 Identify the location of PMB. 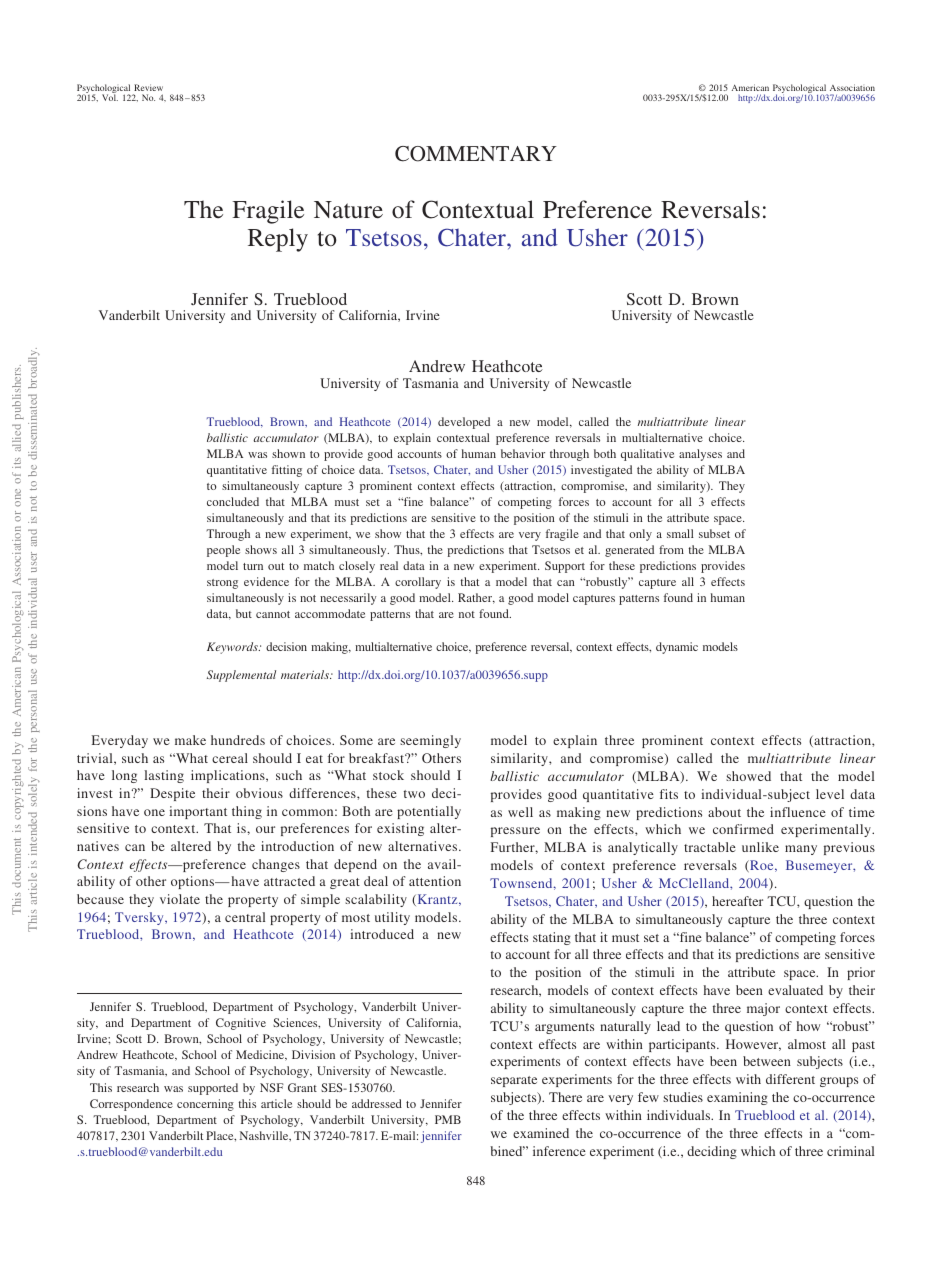
(448, 1119).
